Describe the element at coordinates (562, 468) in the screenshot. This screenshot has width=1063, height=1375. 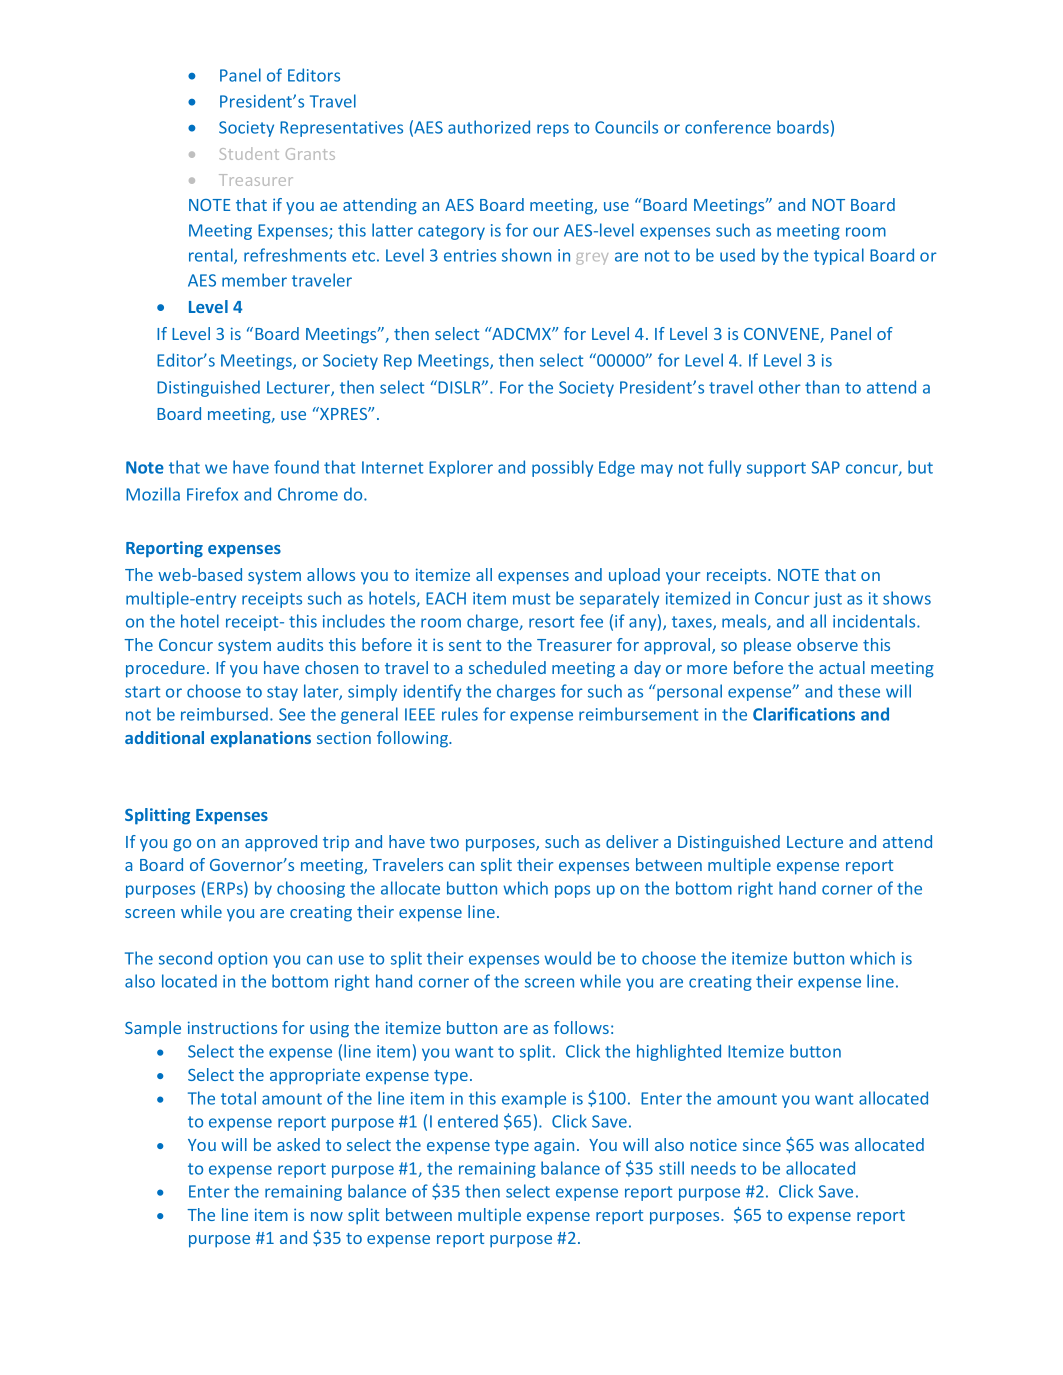
I see `possibly` at that location.
